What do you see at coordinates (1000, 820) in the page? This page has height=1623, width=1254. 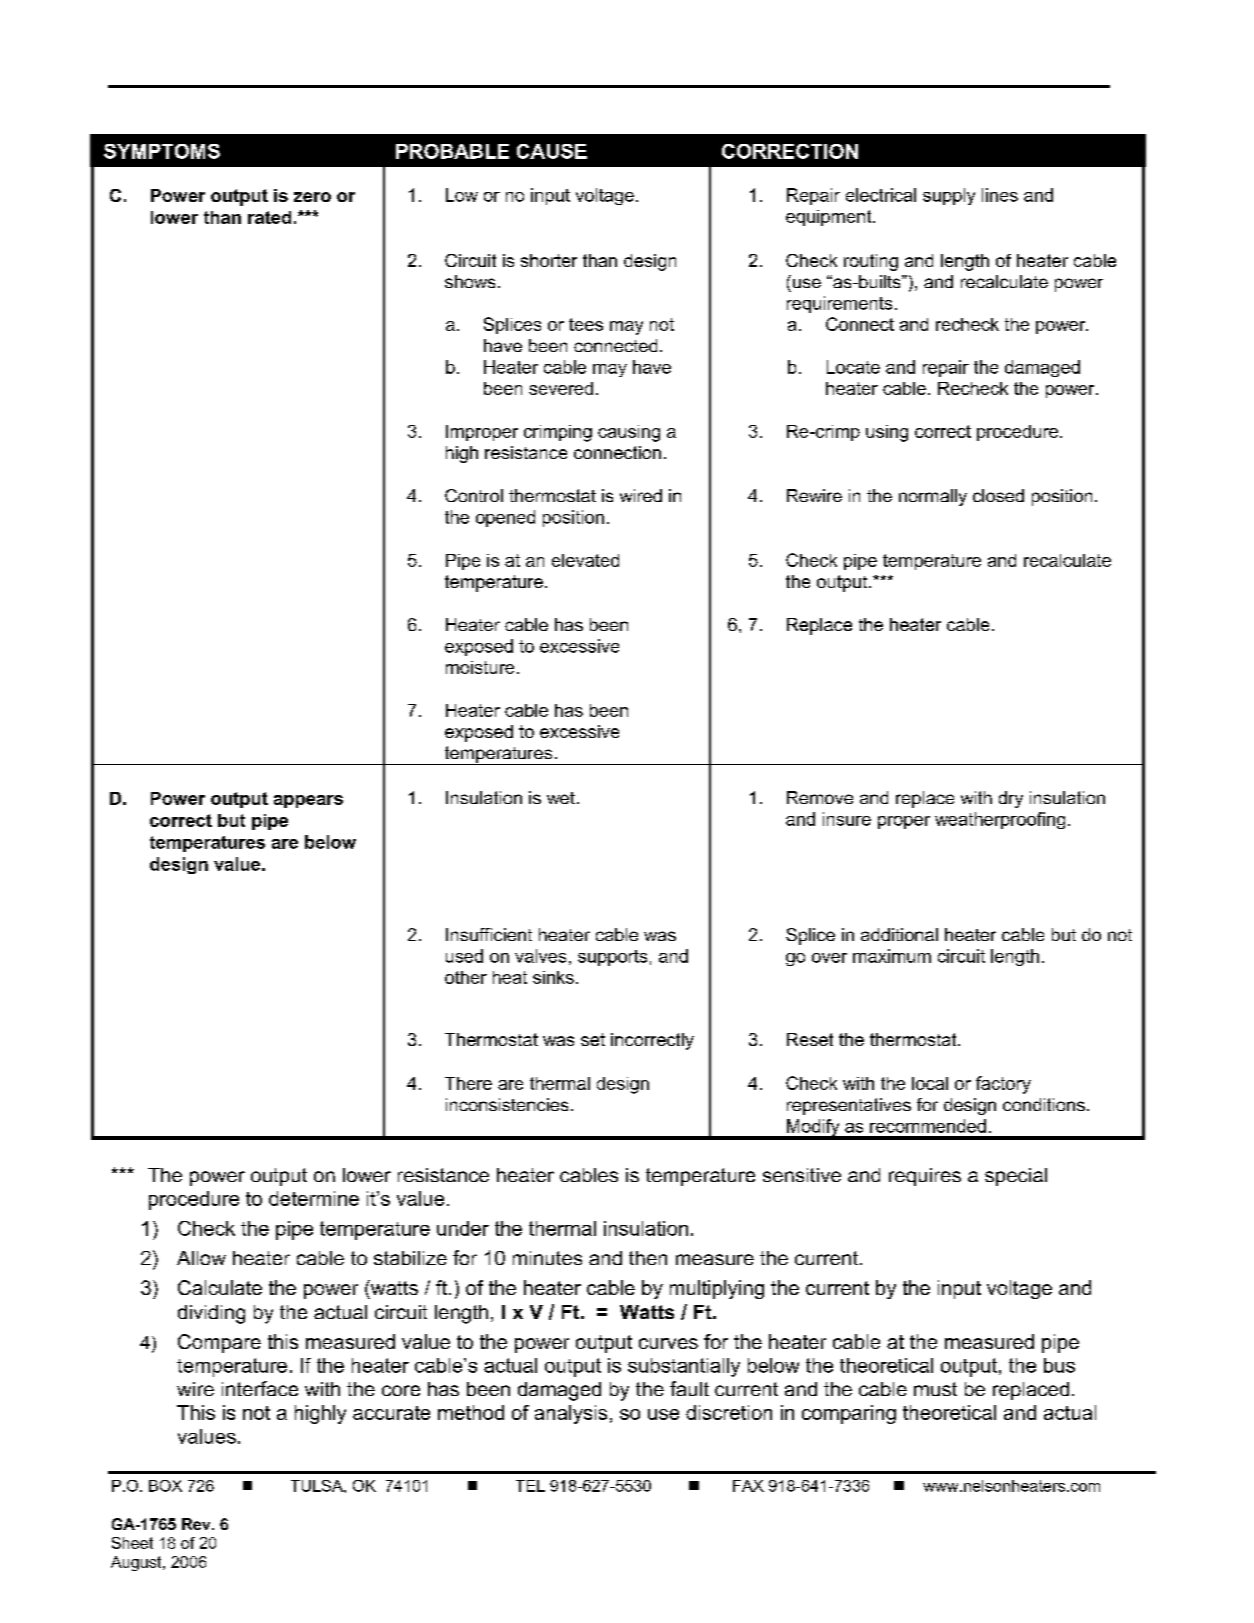 I see `weatherproofing` at bounding box center [1000, 820].
